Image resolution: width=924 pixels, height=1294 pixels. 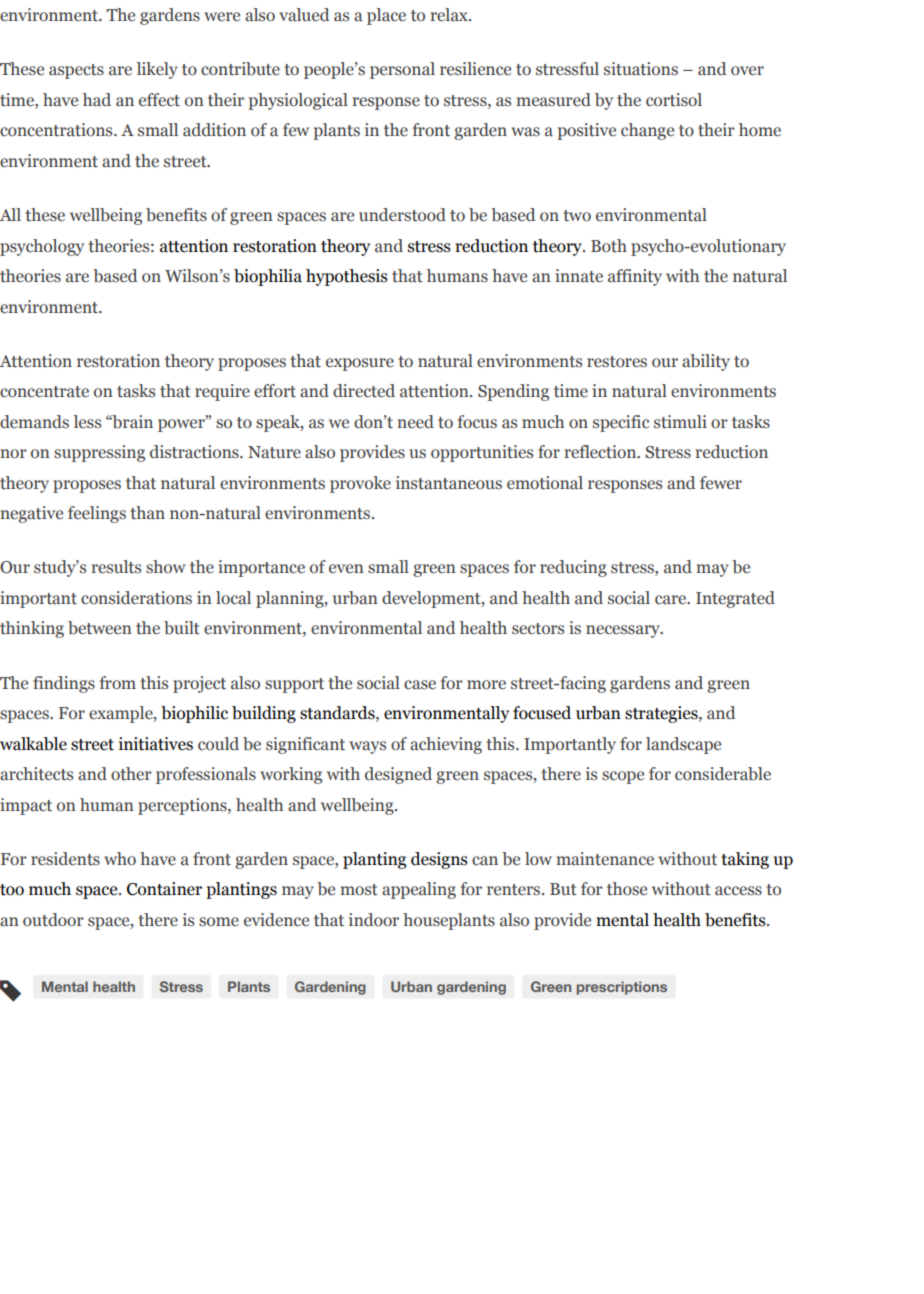 I want to click on strategies, so click(x=662, y=714).
